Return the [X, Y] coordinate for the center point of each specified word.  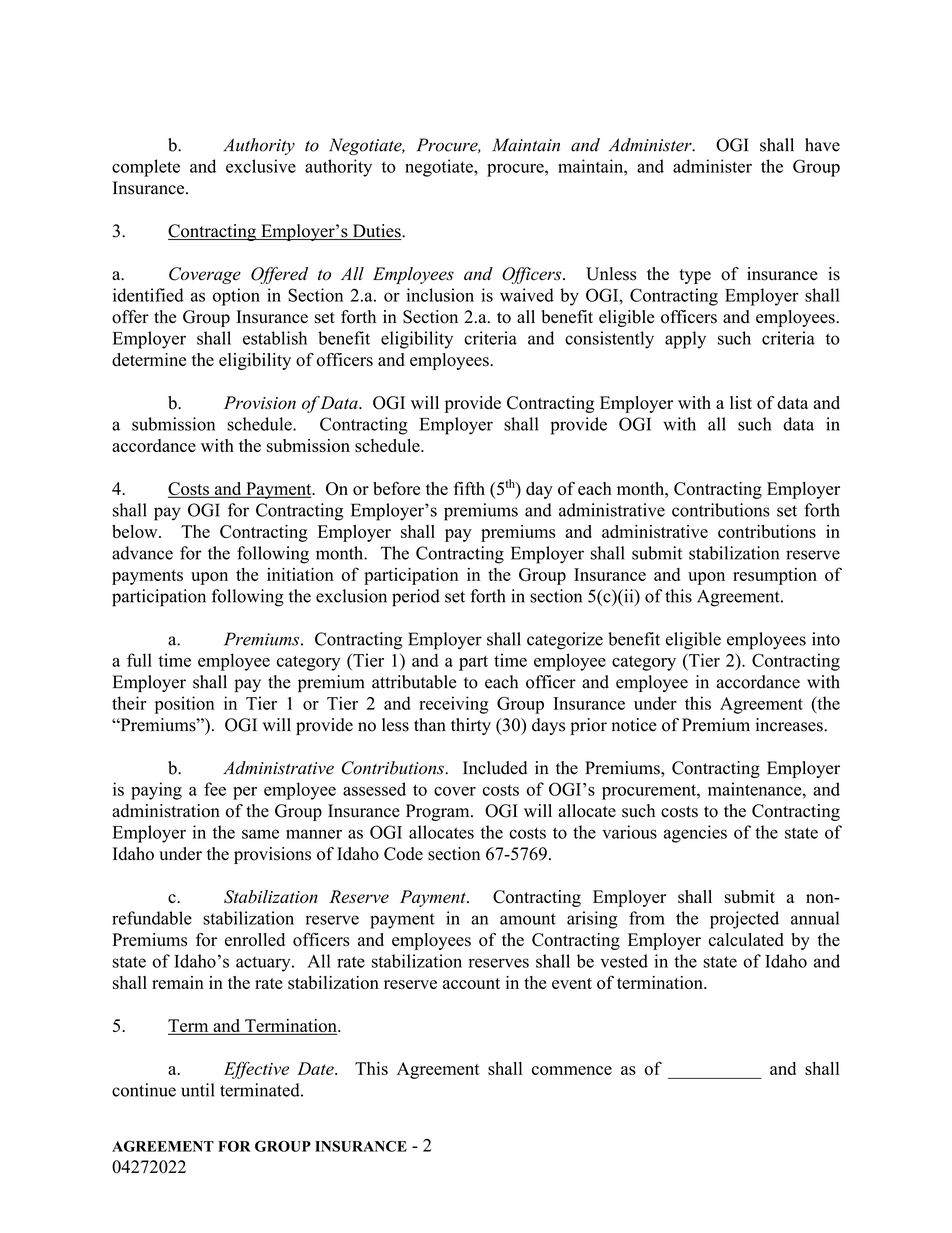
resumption [775, 576]
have [822, 145]
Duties [376, 232]
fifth [469, 488]
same [260, 834]
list [741, 403]
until [197, 1090]
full [139, 660]
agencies [695, 834]
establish [275, 338]
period [416, 598]
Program [439, 812]
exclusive [261, 166]
